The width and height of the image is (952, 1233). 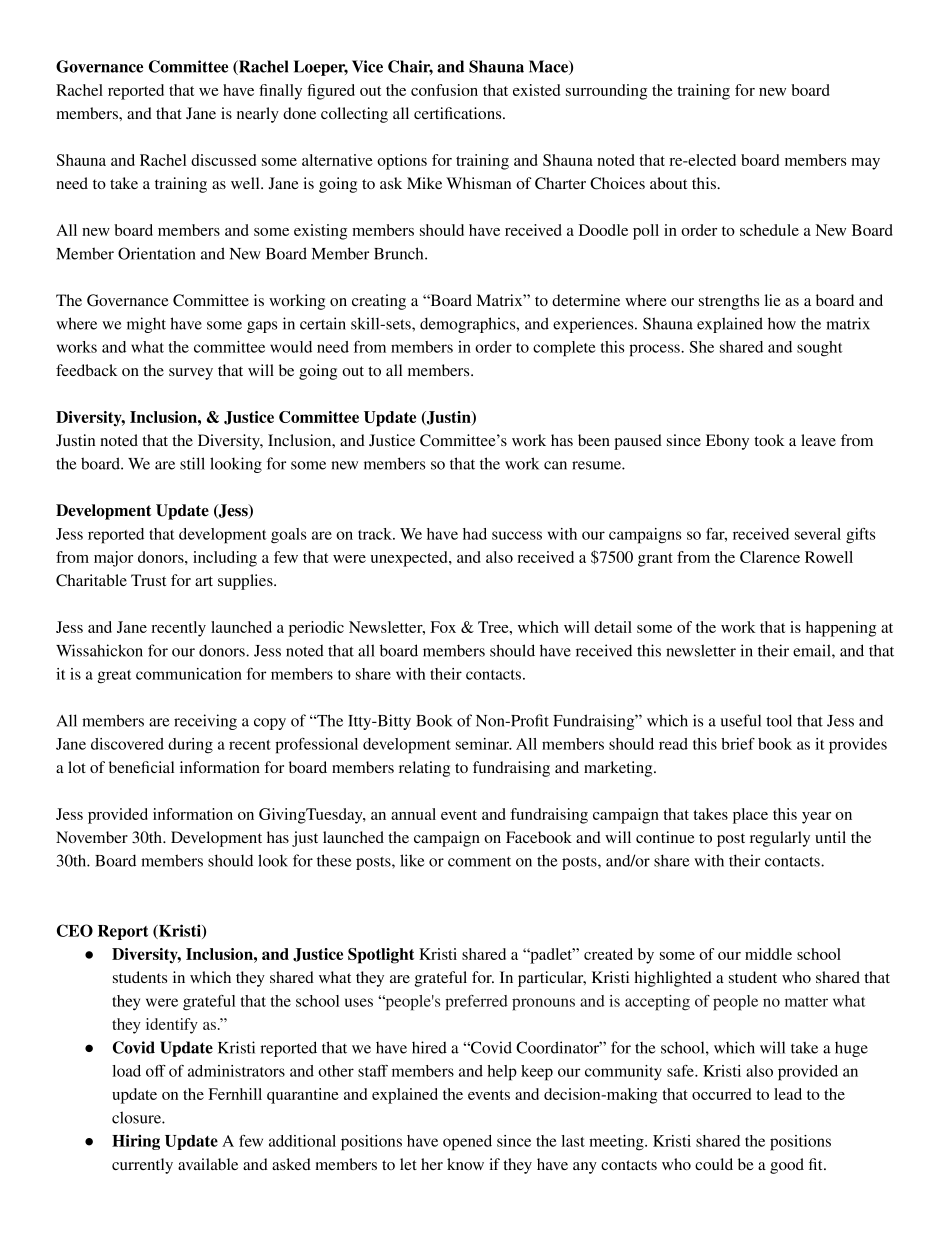 I want to click on comment, so click(x=479, y=862).
